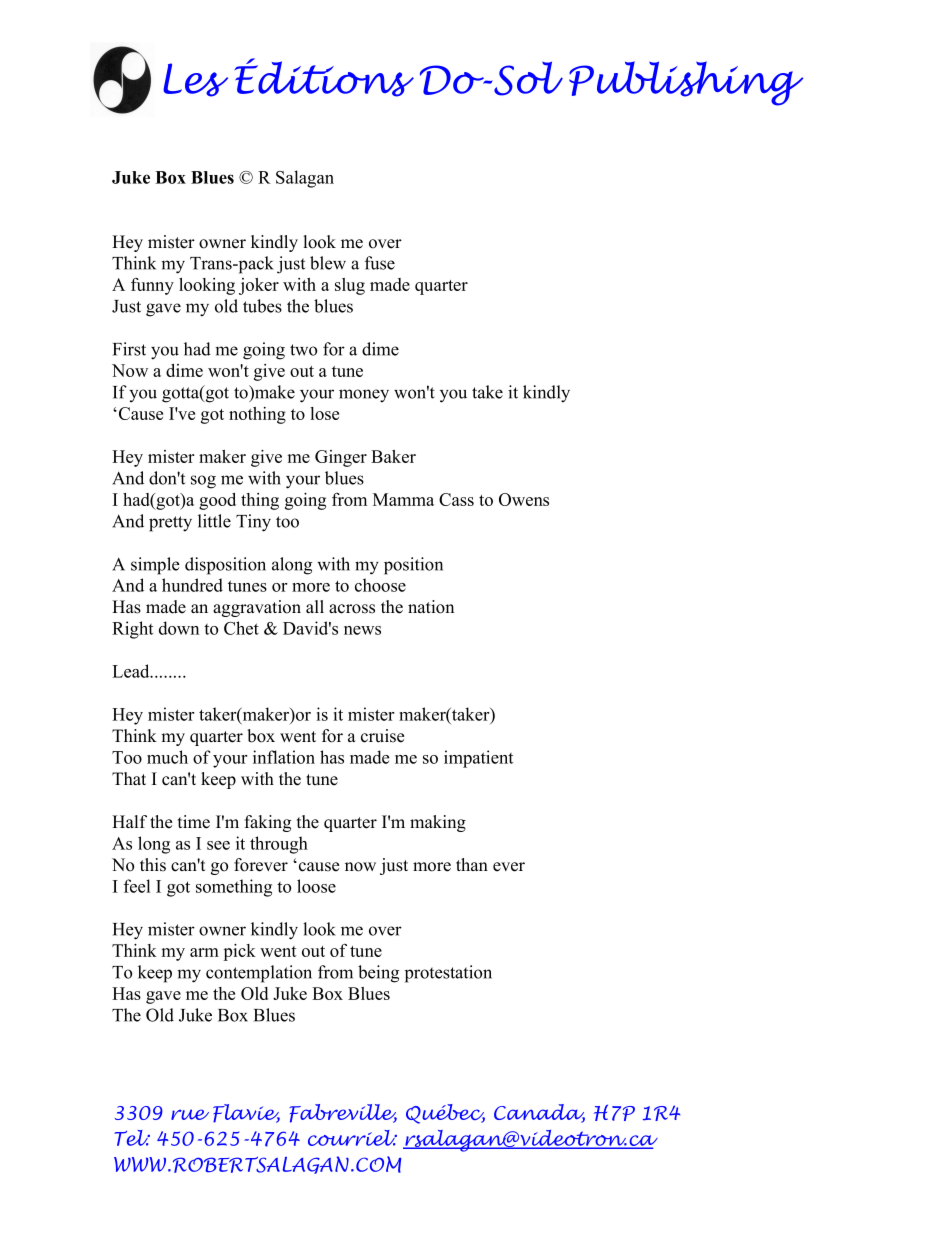 This screenshot has width=952, height=1233. I want to click on Tel, so click(132, 1138).
